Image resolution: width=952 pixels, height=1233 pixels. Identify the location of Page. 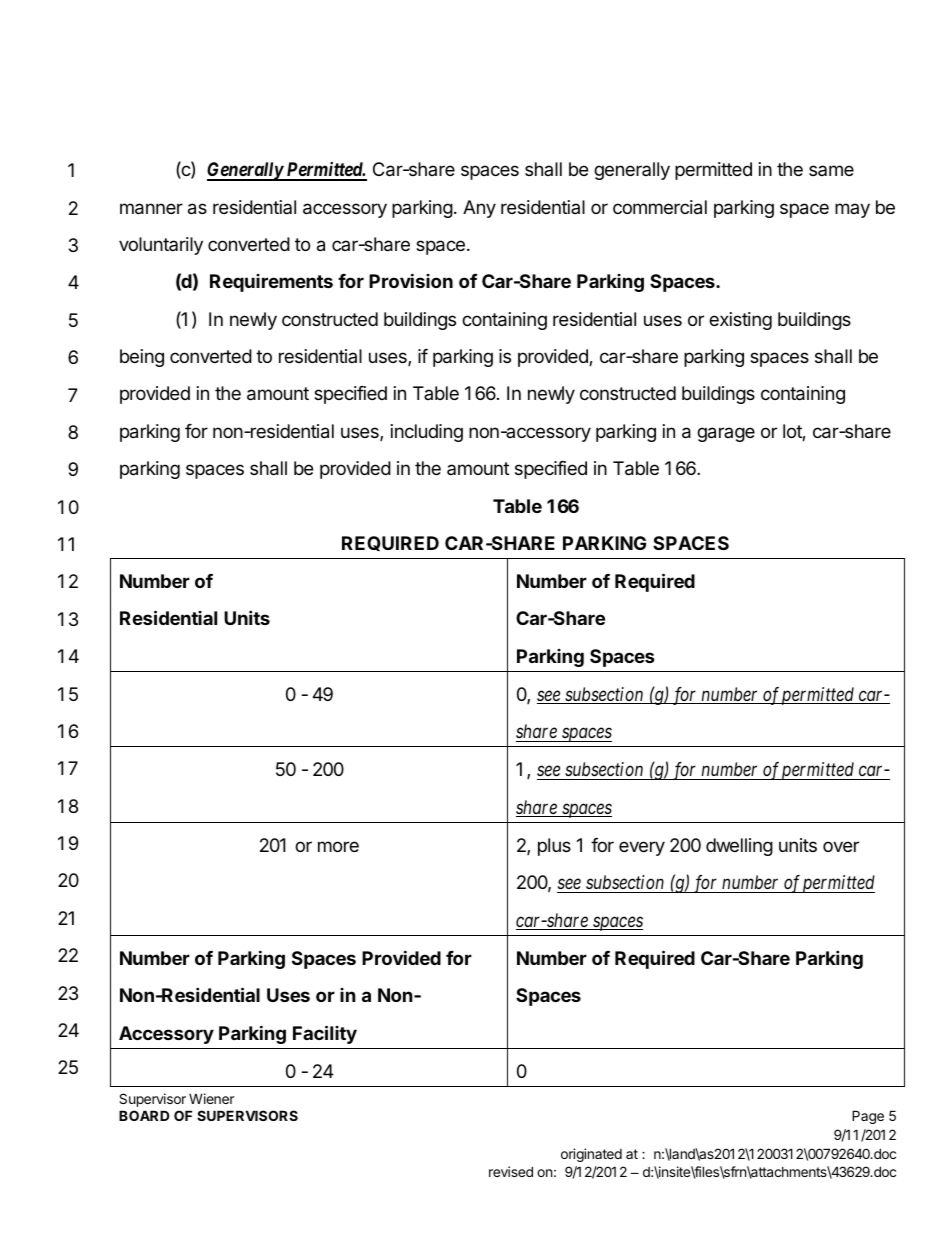
(868, 1117).
